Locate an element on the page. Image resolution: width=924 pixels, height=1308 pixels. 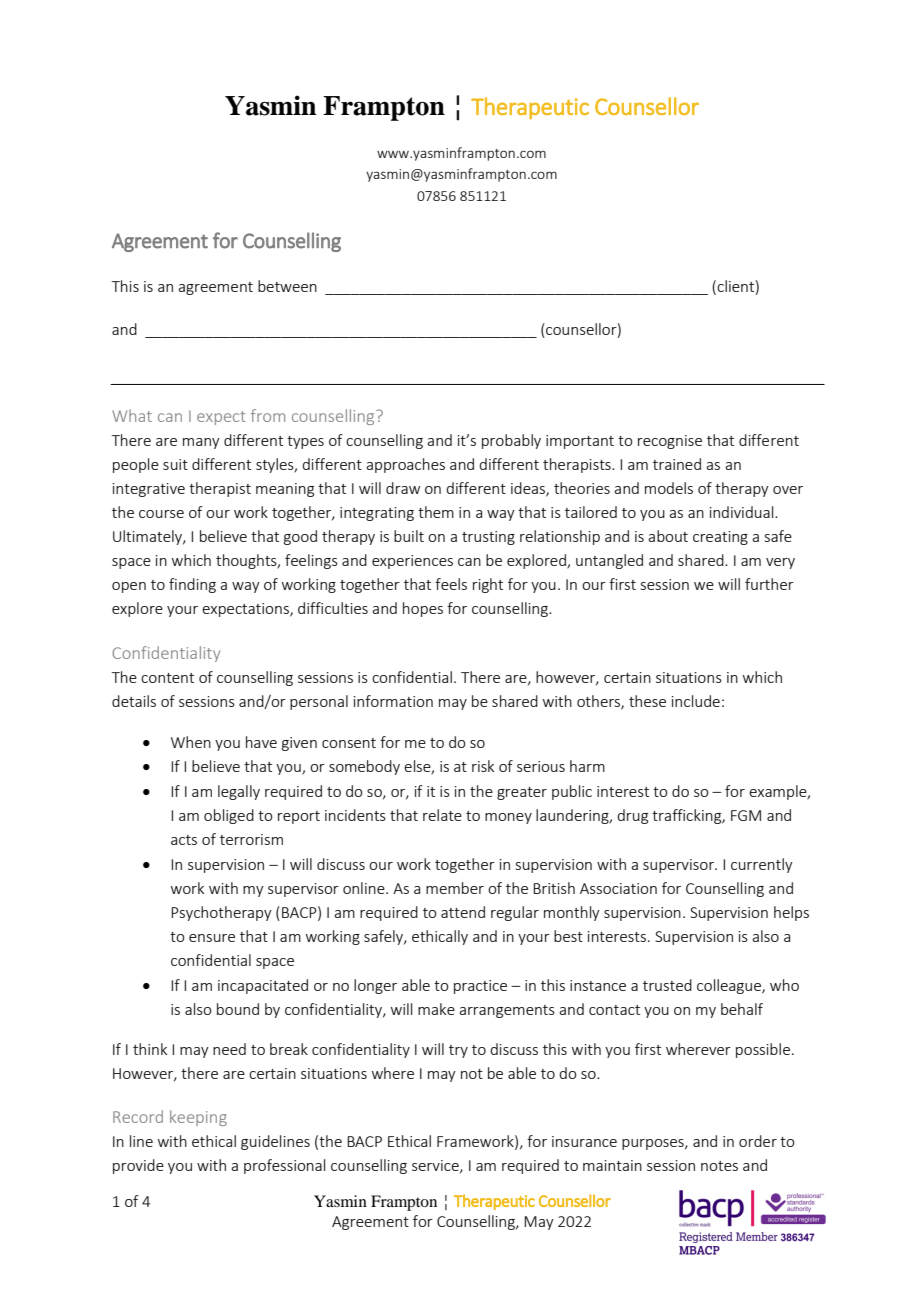
colleague is located at coordinates (730, 986).
